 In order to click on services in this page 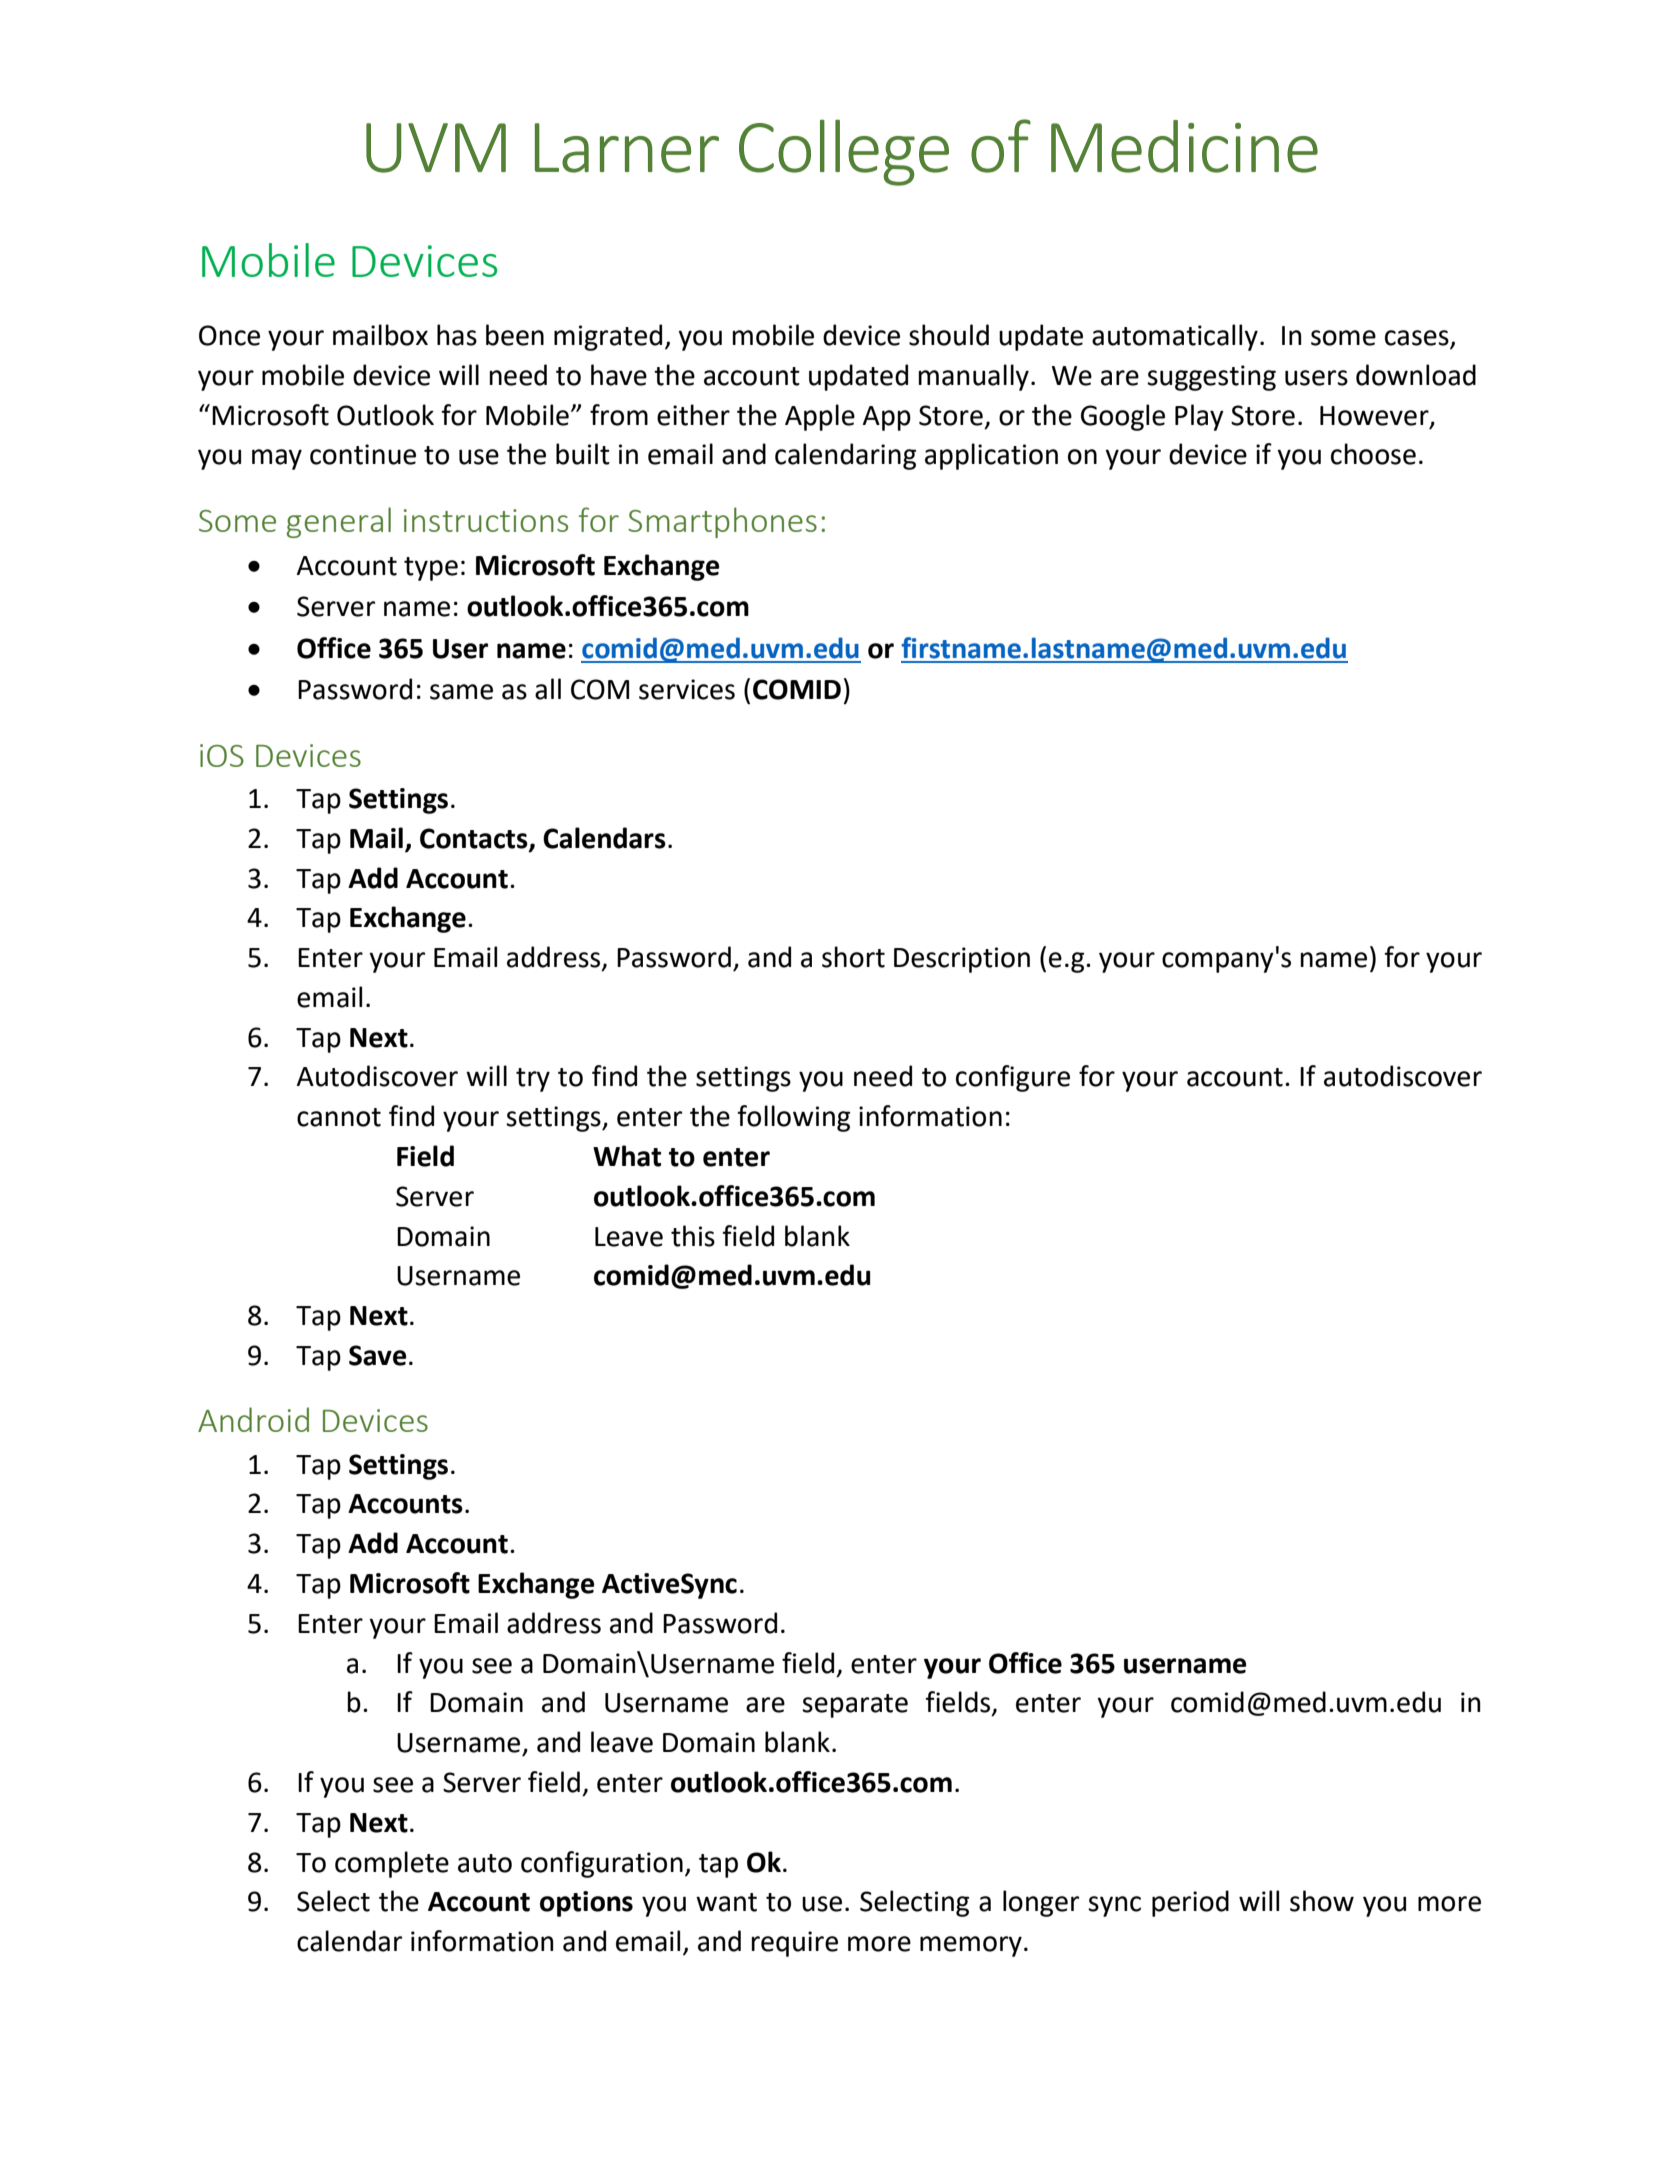, I will do `click(687, 689)`.
